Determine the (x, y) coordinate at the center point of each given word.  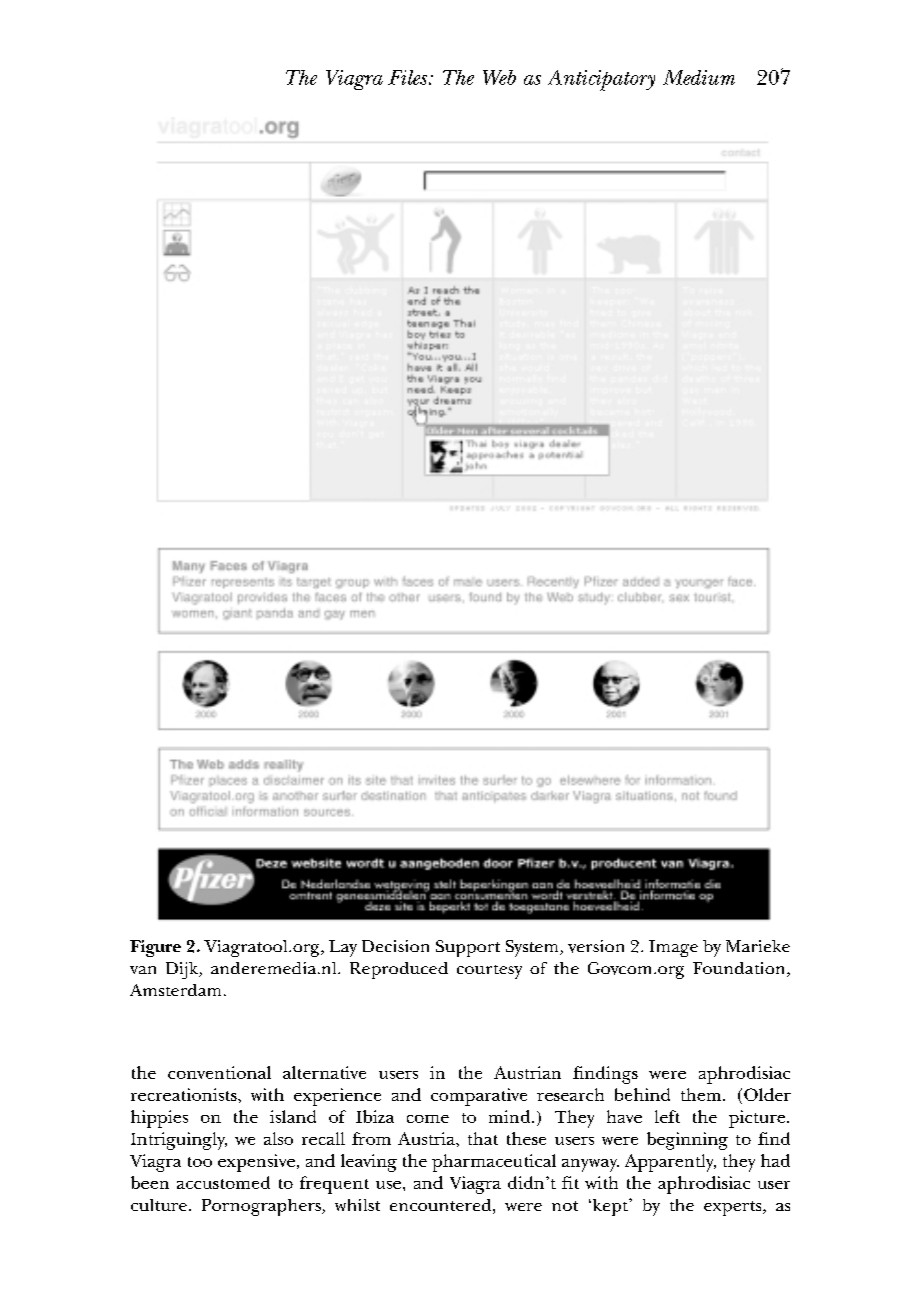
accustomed (223, 1182)
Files (409, 77)
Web (499, 77)
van (143, 970)
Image (673, 948)
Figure (155, 948)
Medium (699, 77)
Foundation (740, 969)
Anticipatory (601, 80)
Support (468, 948)
